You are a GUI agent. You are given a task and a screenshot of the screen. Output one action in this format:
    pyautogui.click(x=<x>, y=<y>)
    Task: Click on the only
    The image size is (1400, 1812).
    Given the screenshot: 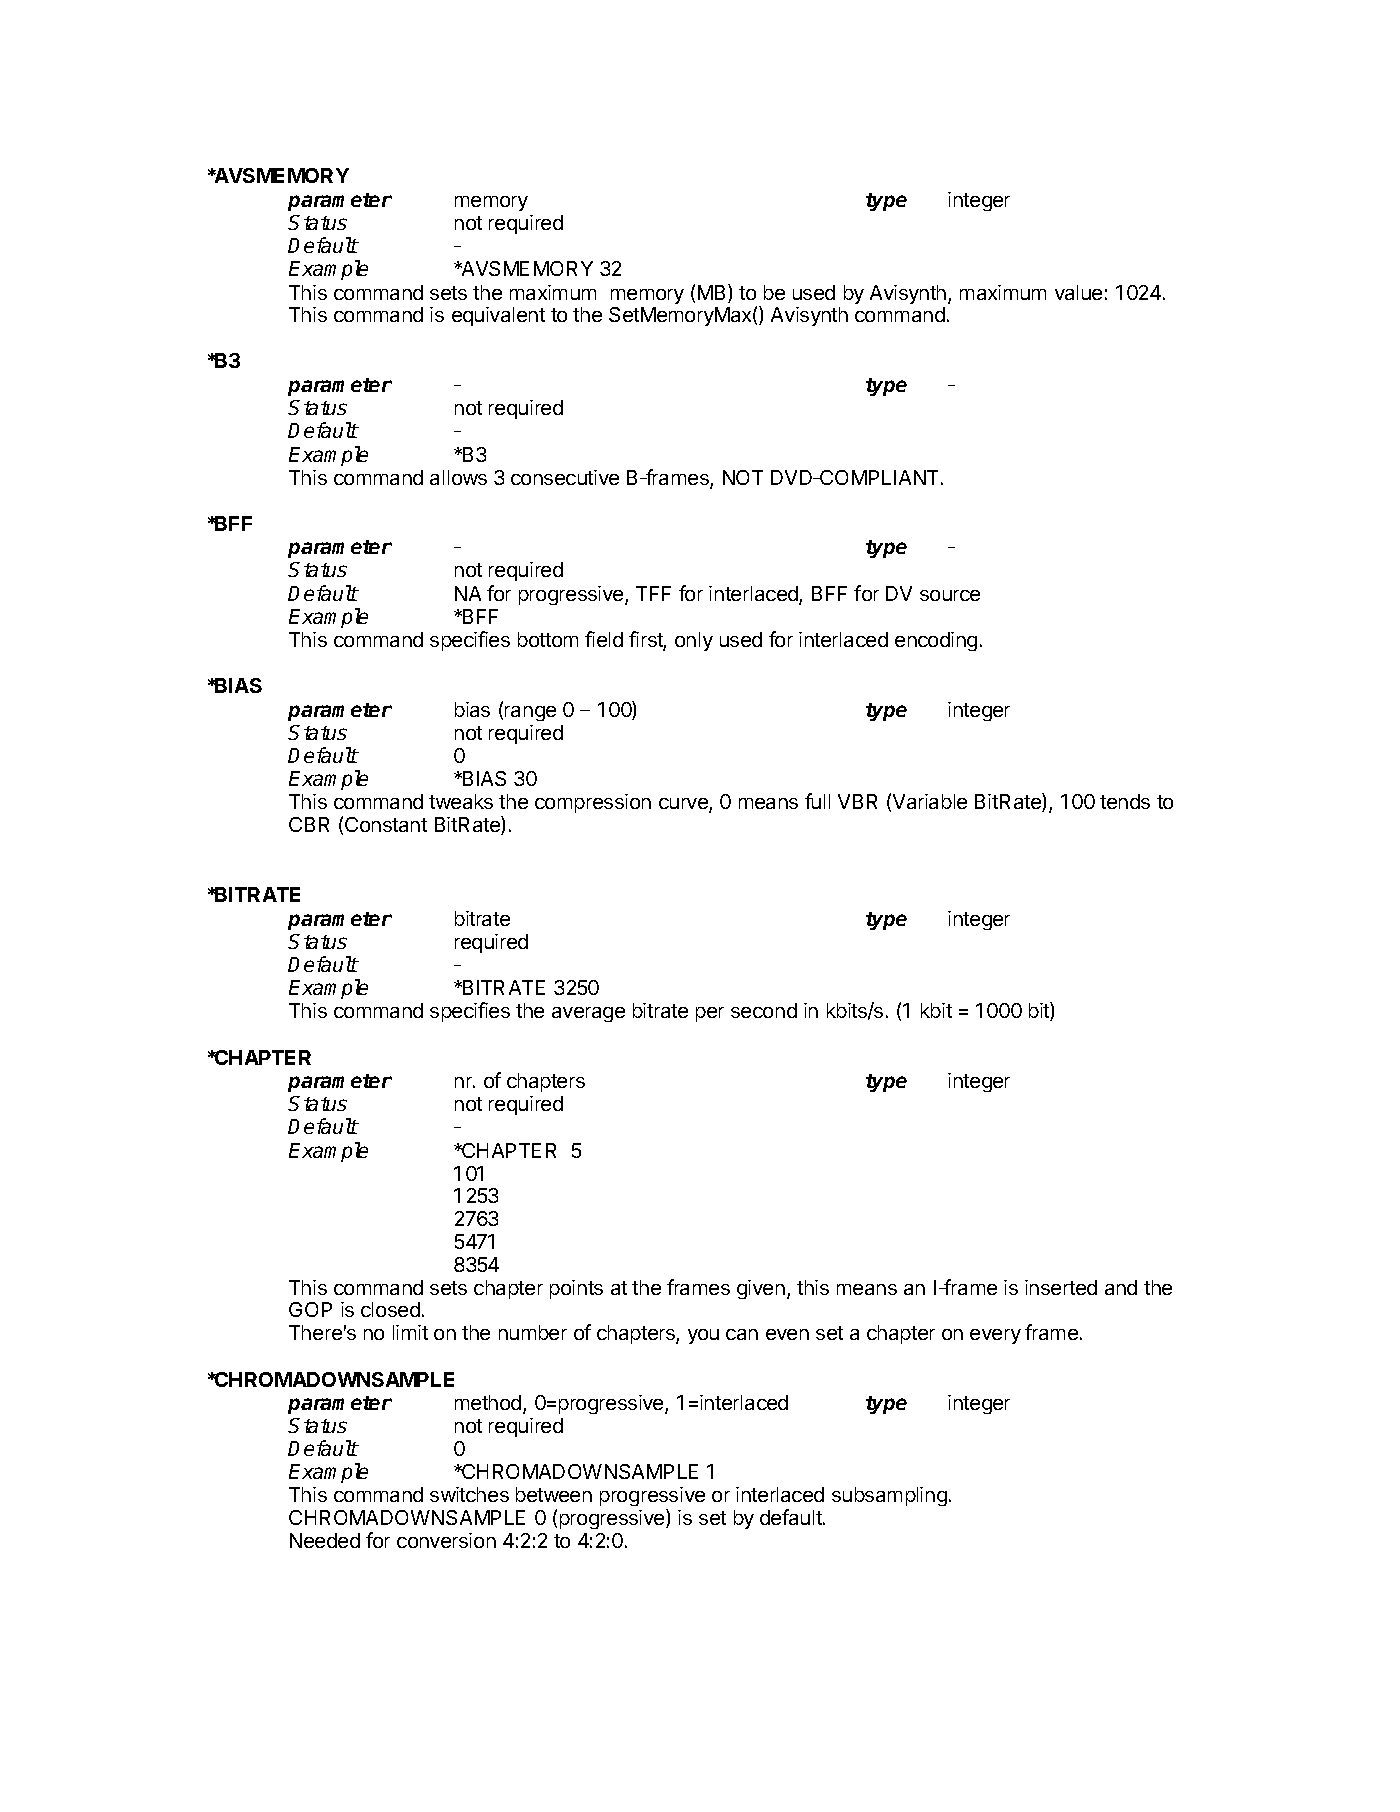 What is the action you would take?
    pyautogui.click(x=694, y=641)
